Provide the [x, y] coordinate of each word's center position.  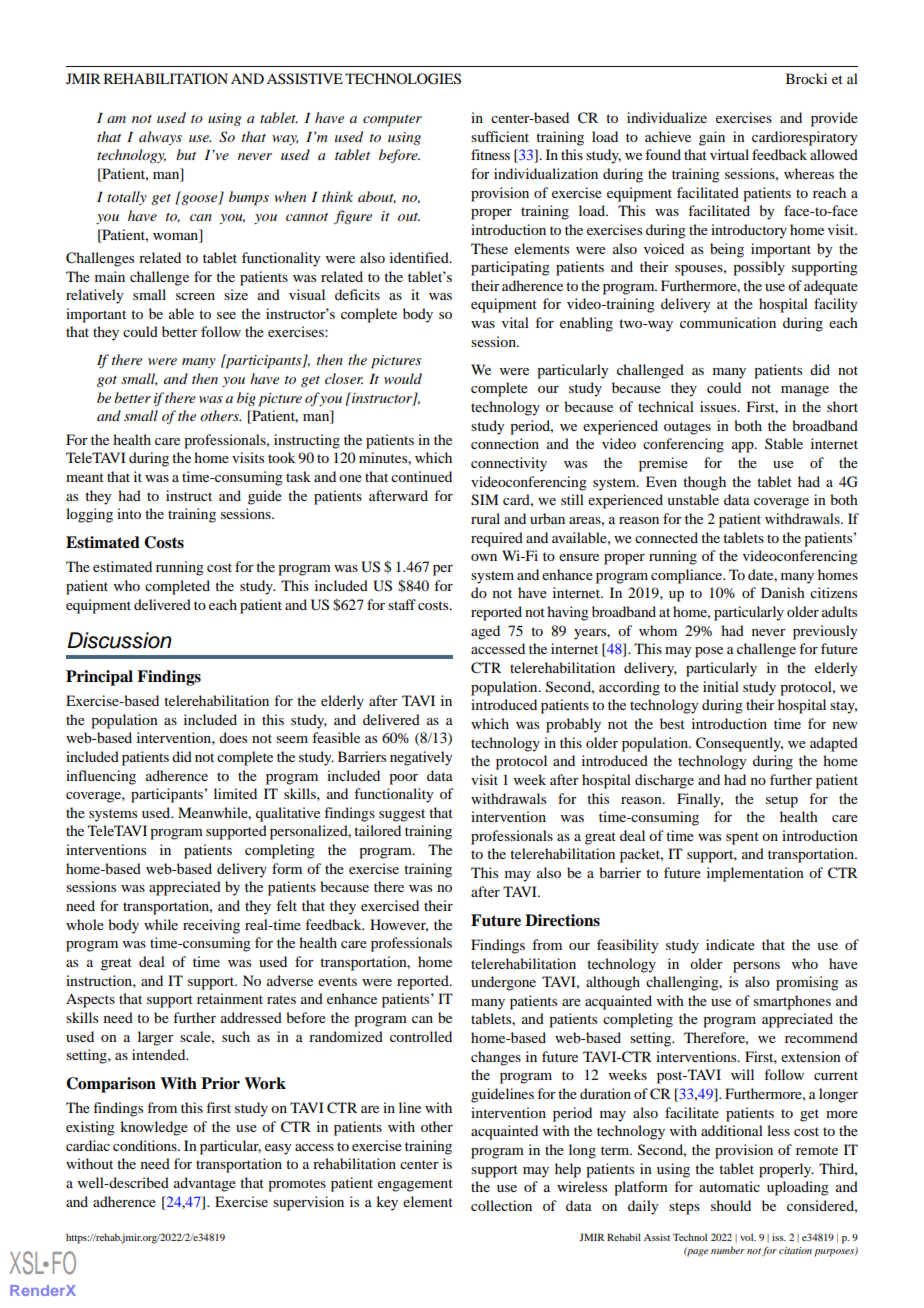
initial [721, 686]
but [186, 154]
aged [485, 632]
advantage [205, 1184]
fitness [490, 154]
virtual [729, 154]
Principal [99, 678]
